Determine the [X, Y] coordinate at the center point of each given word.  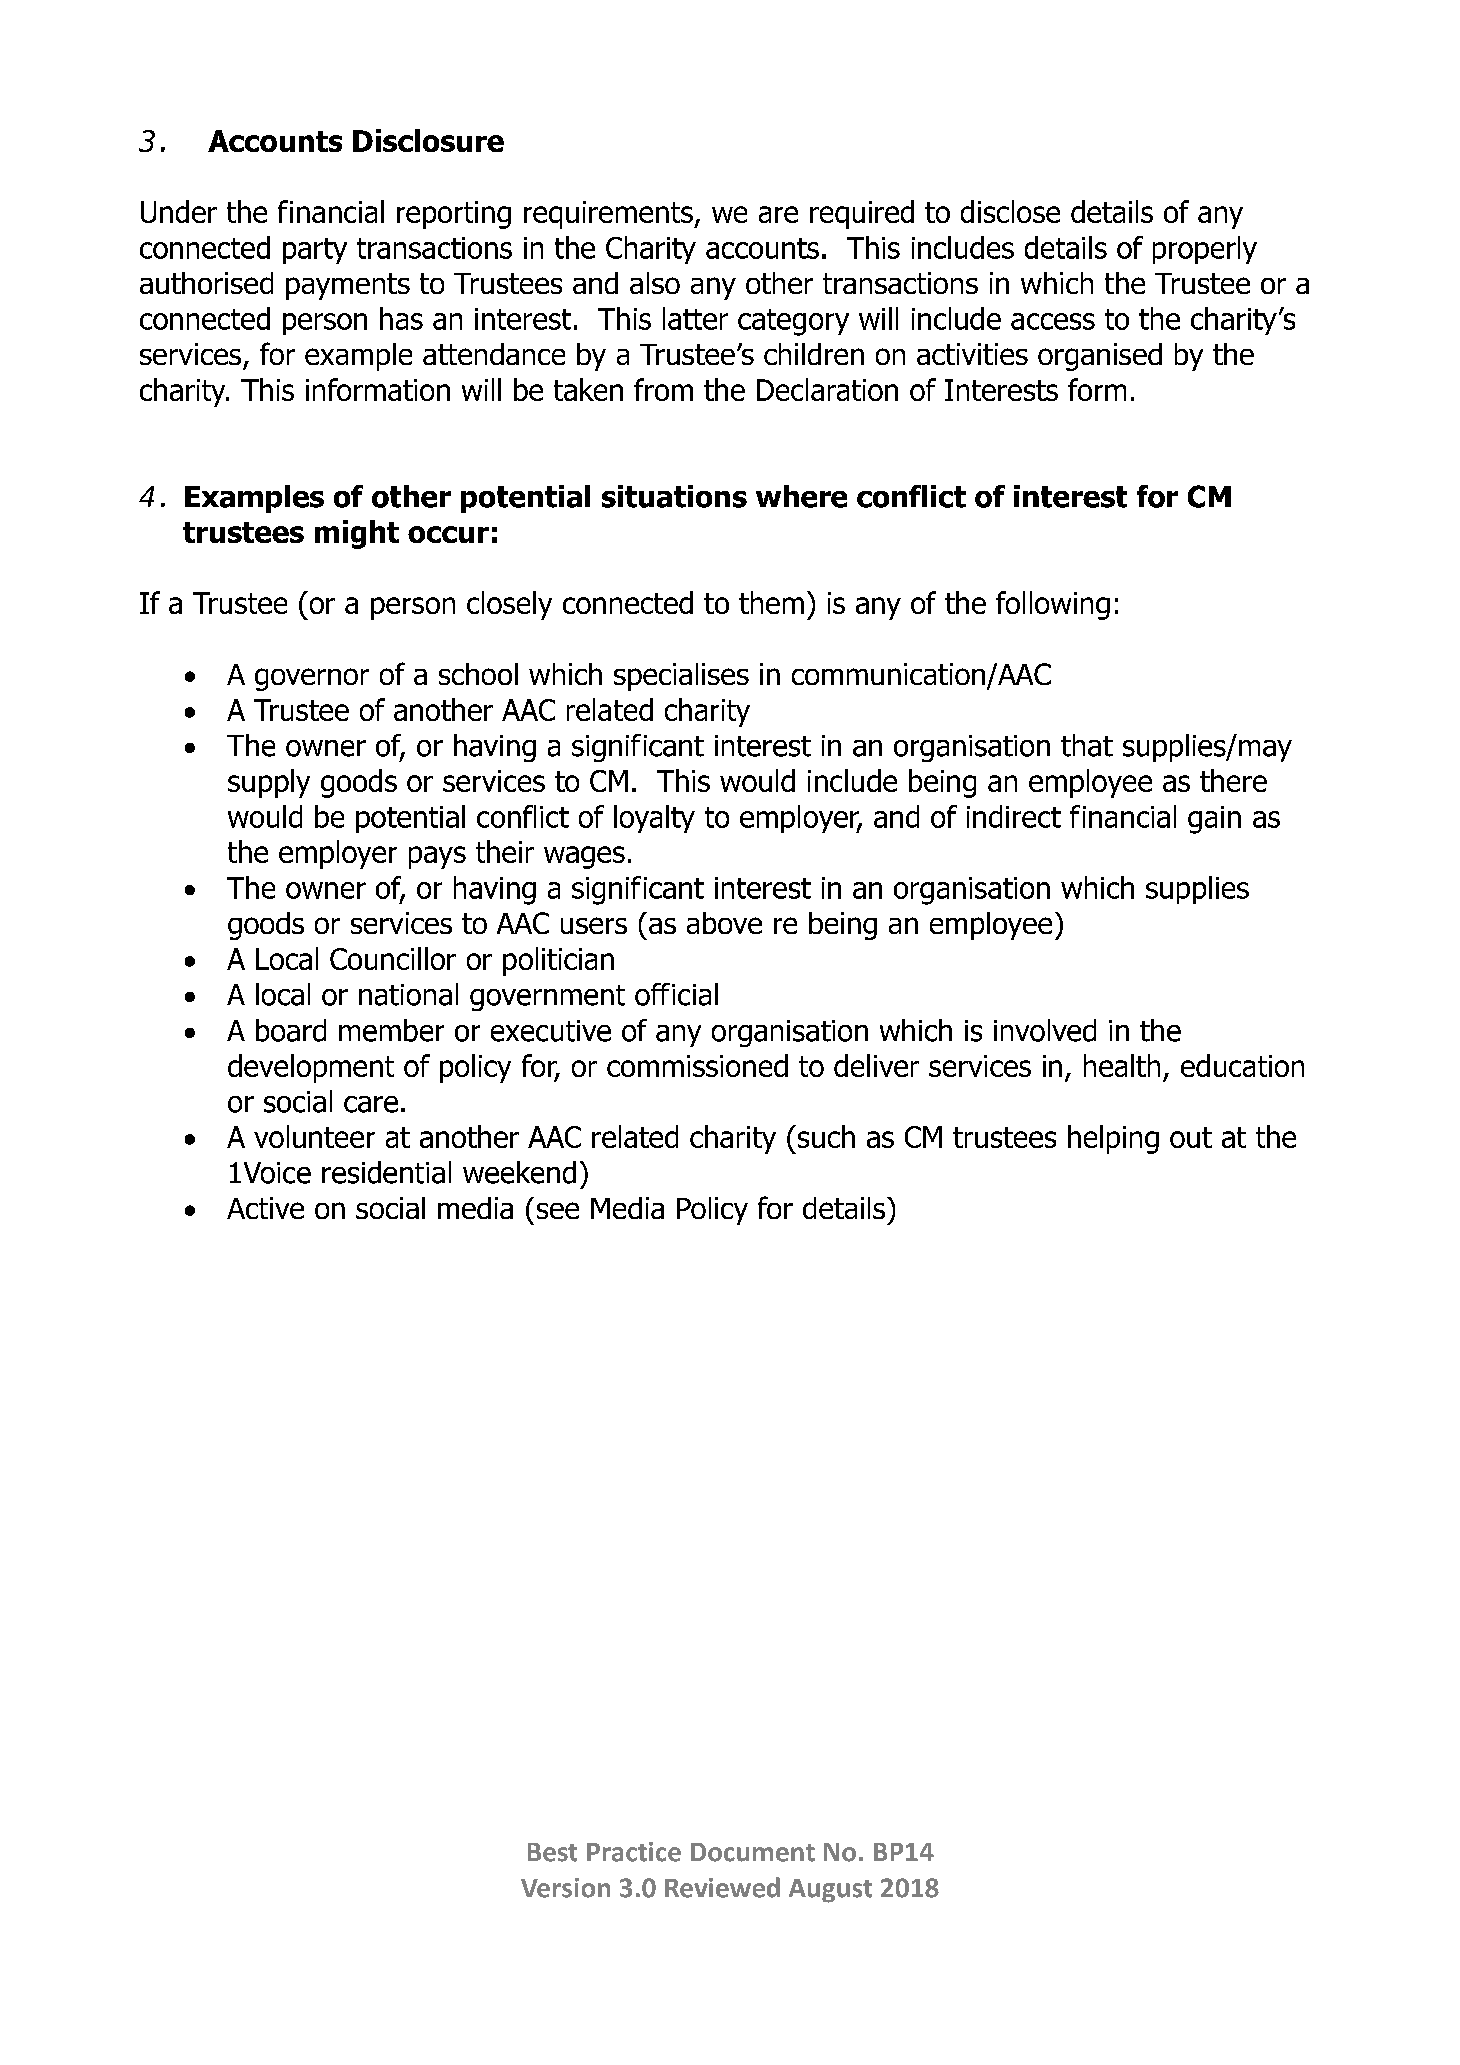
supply [269, 783]
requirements [609, 215]
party [315, 251]
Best [552, 1852]
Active [265, 1208]
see [558, 1210]
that [1087, 745]
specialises [681, 677]
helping [1113, 1139]
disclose [1010, 211]
